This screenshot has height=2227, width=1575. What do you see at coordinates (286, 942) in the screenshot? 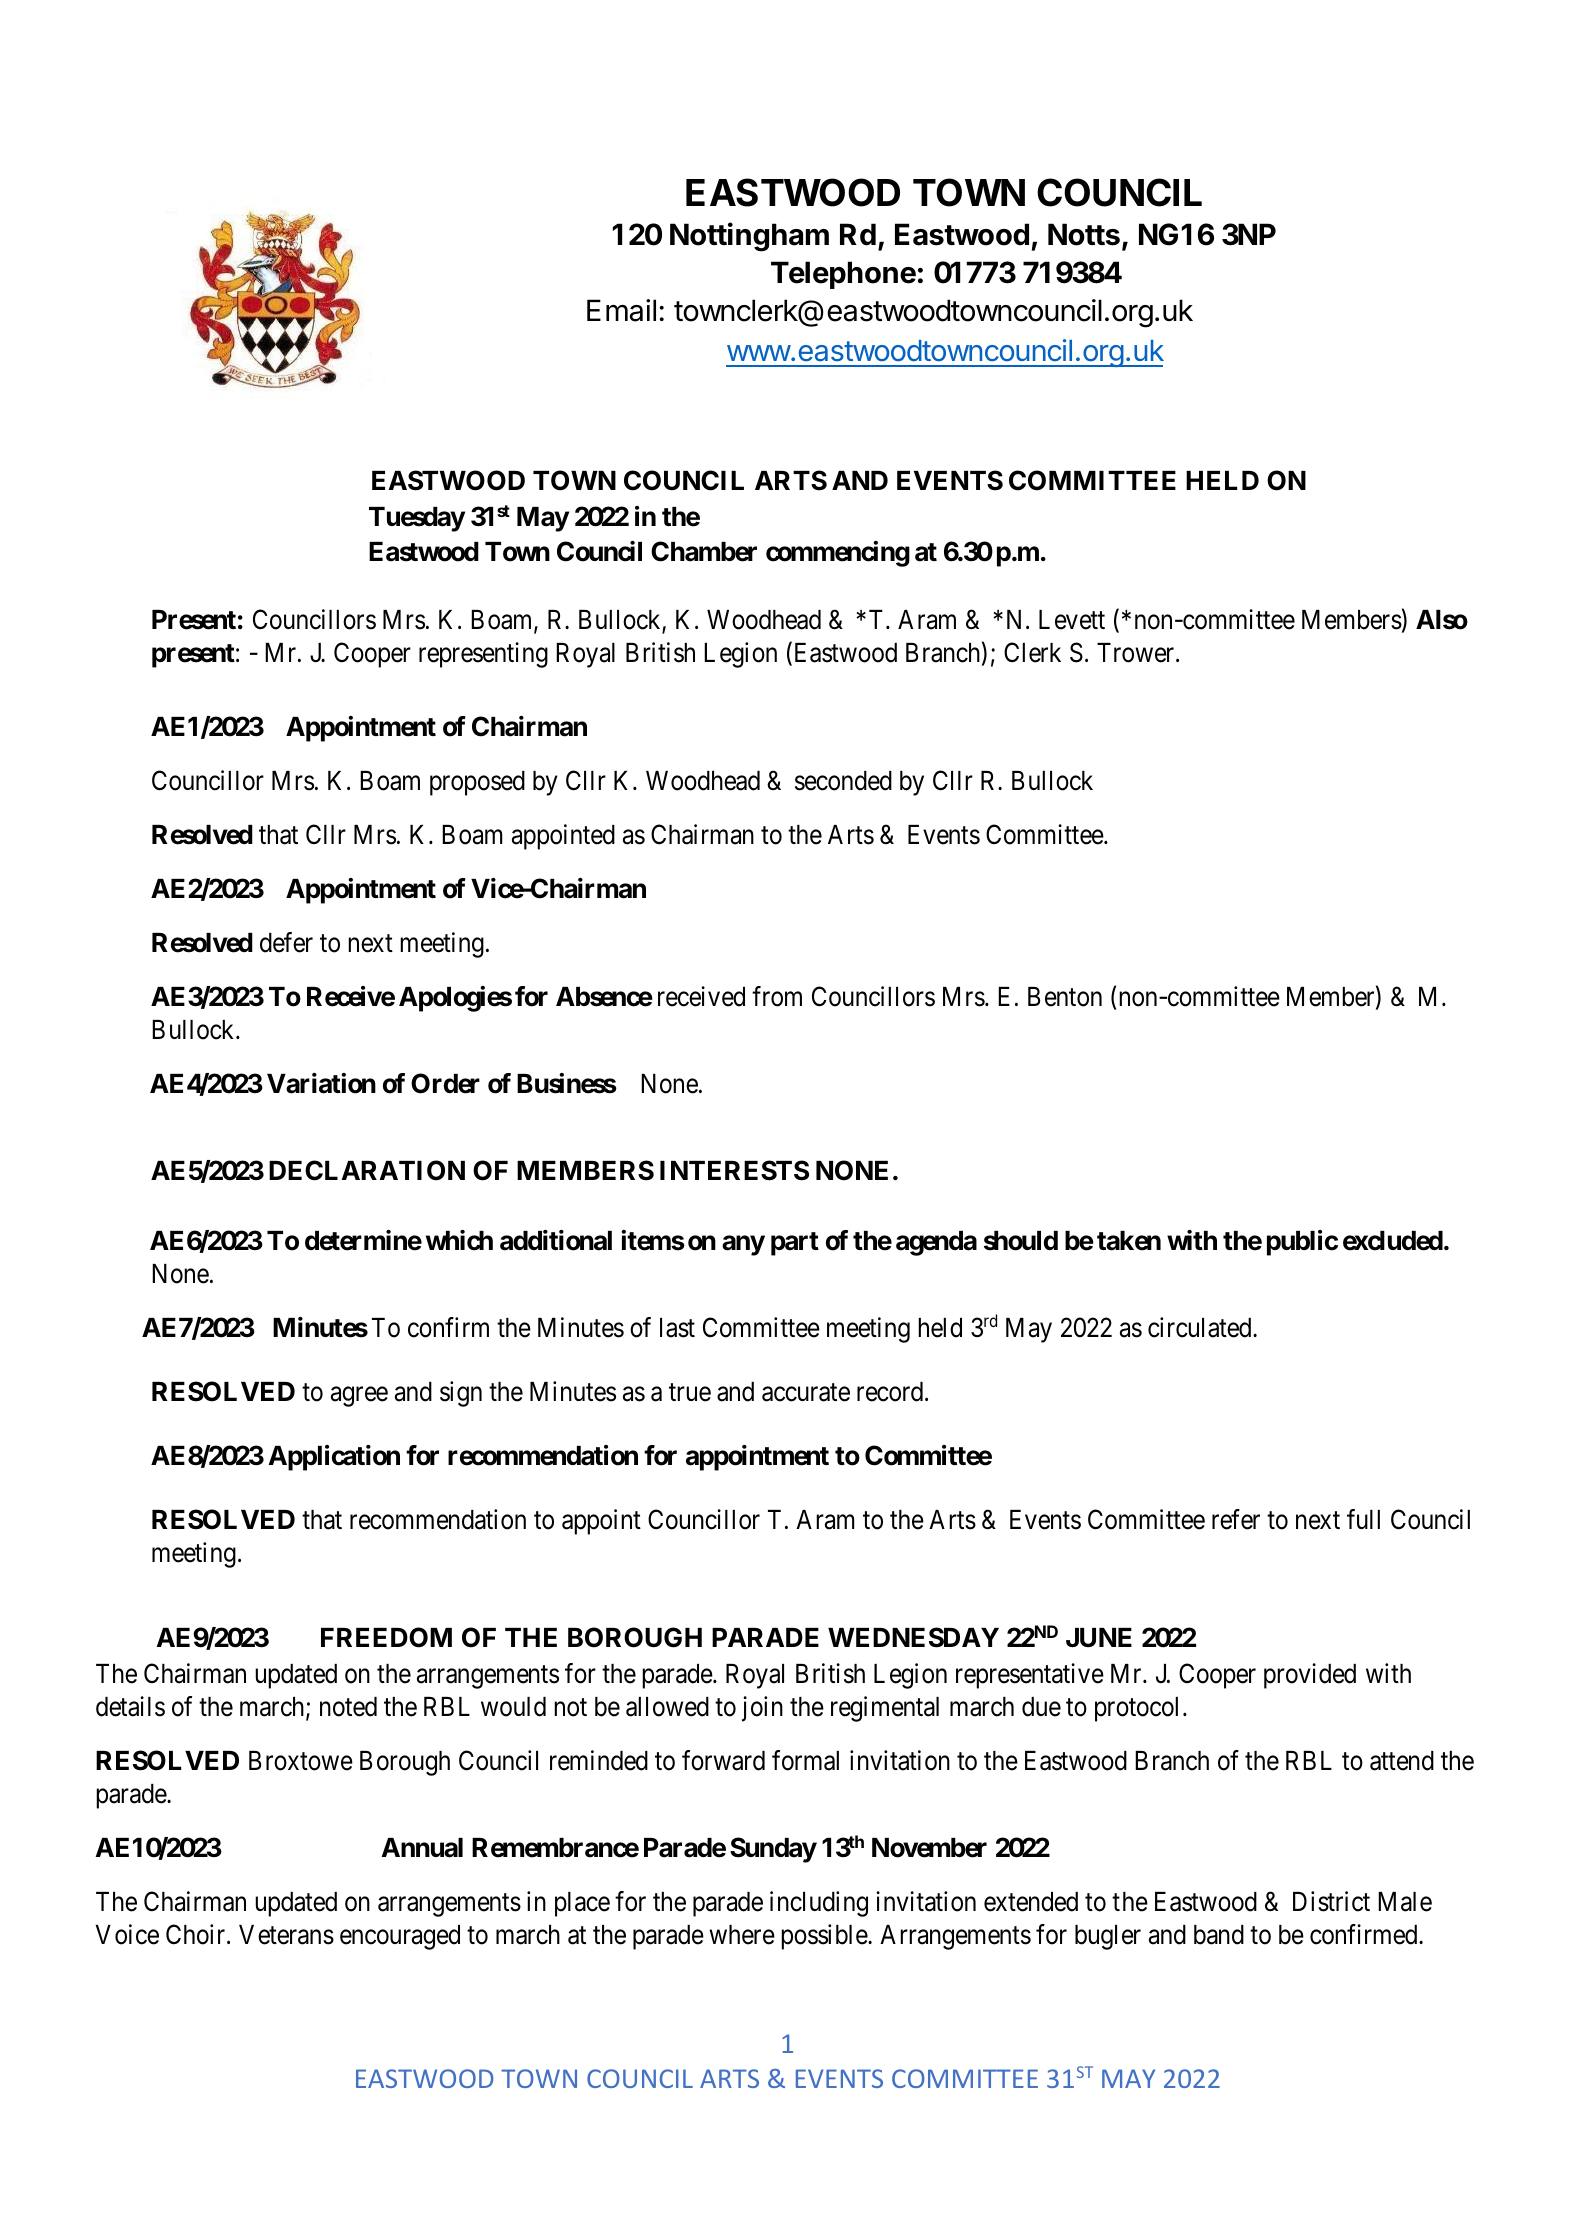
I see `defer` at bounding box center [286, 942].
